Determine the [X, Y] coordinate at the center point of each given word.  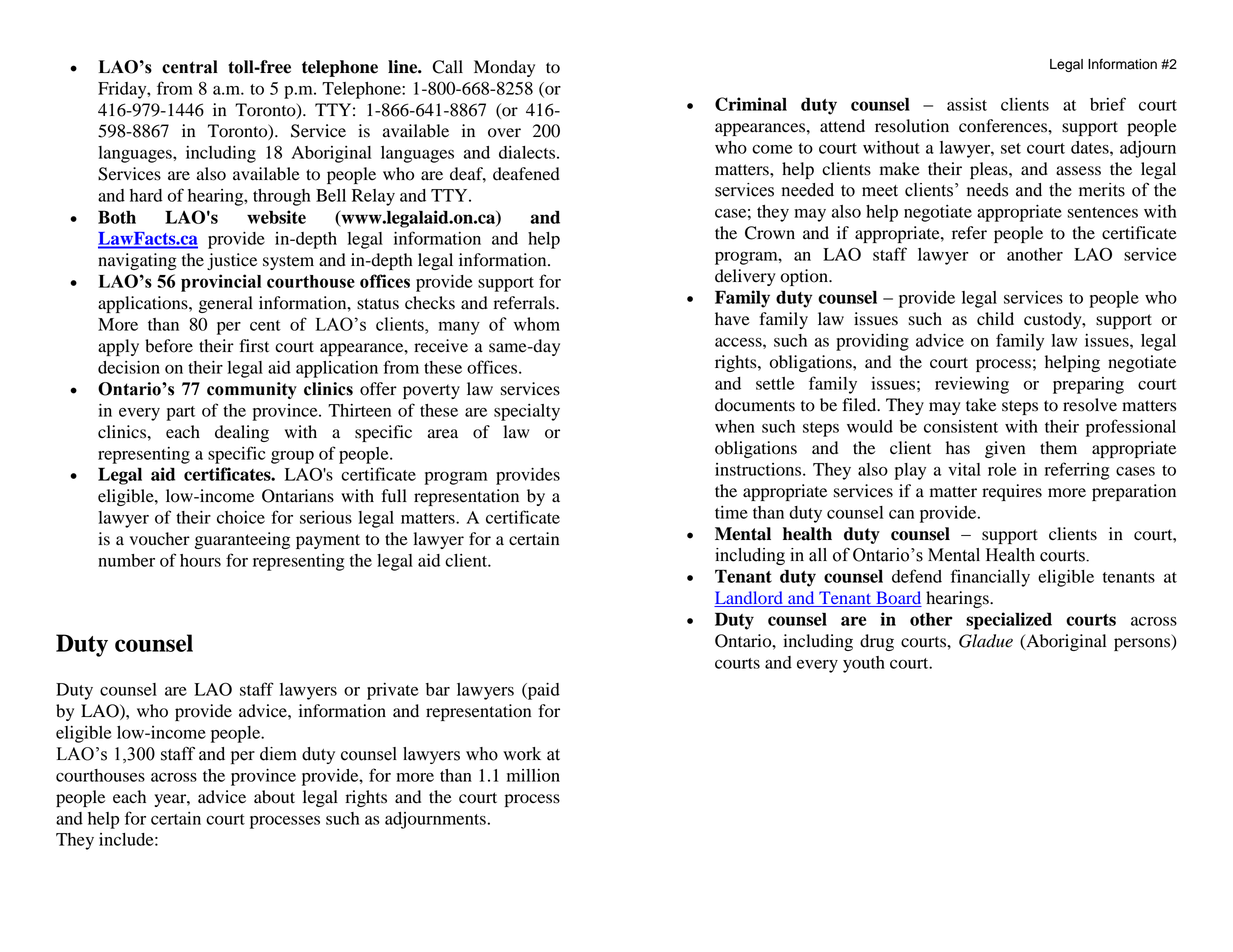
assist [967, 104]
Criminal [751, 104]
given [1005, 449]
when [735, 426]
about [274, 797]
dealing [242, 433]
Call [447, 67]
